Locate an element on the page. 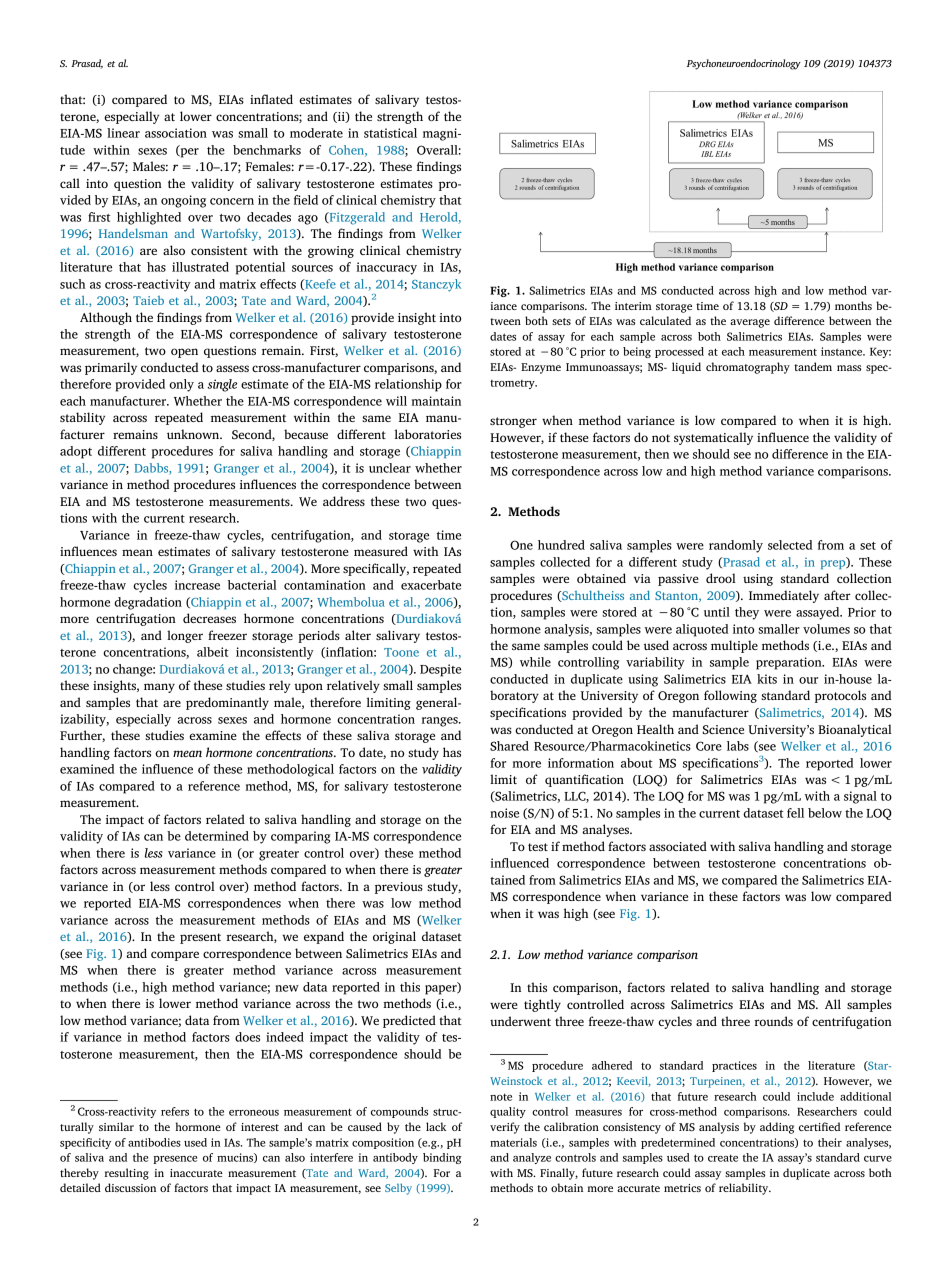  linear is located at coordinates (123, 133).
